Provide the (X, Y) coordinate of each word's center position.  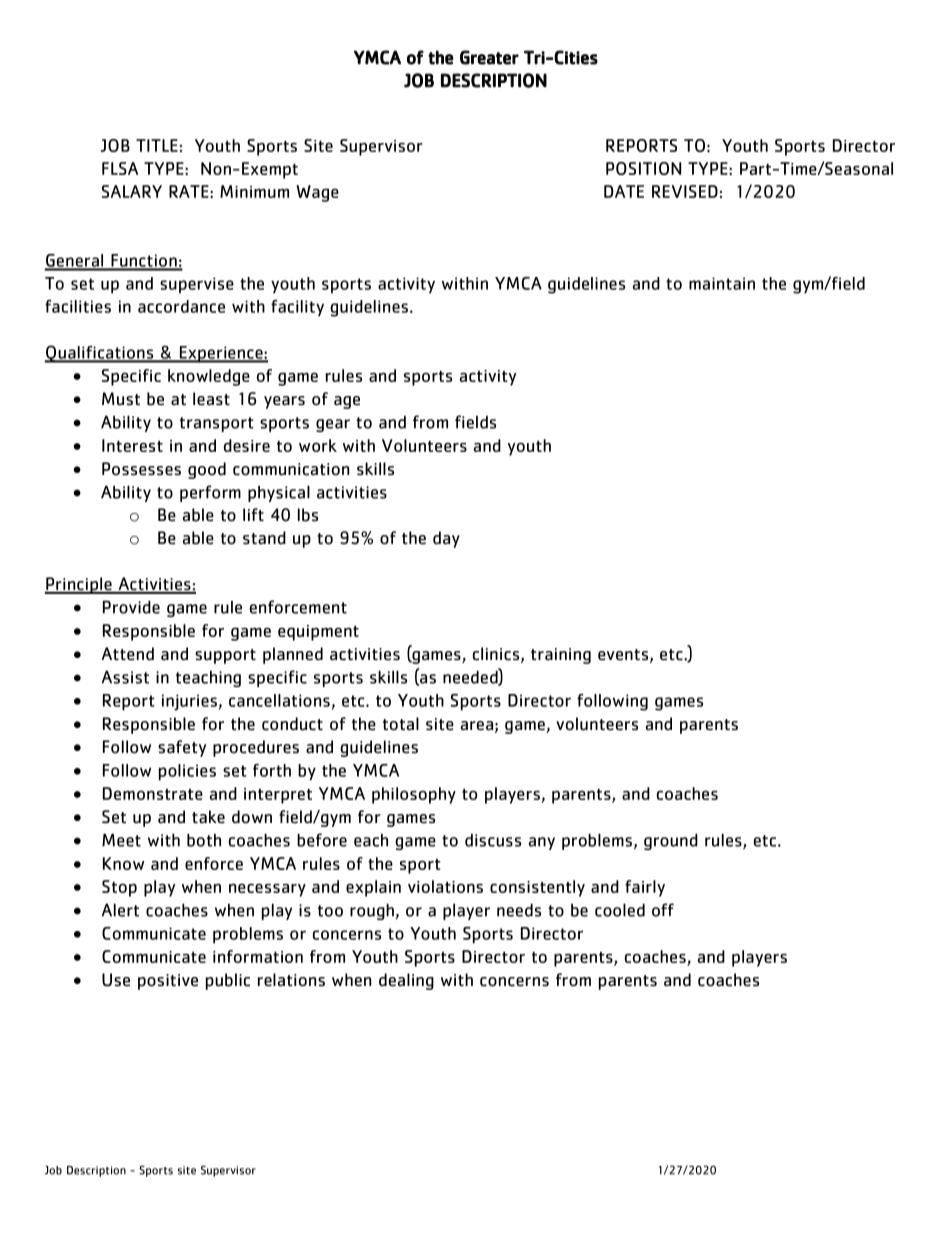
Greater (489, 57)
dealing (406, 981)
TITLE (157, 145)
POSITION (643, 168)
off (663, 910)
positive (168, 982)
